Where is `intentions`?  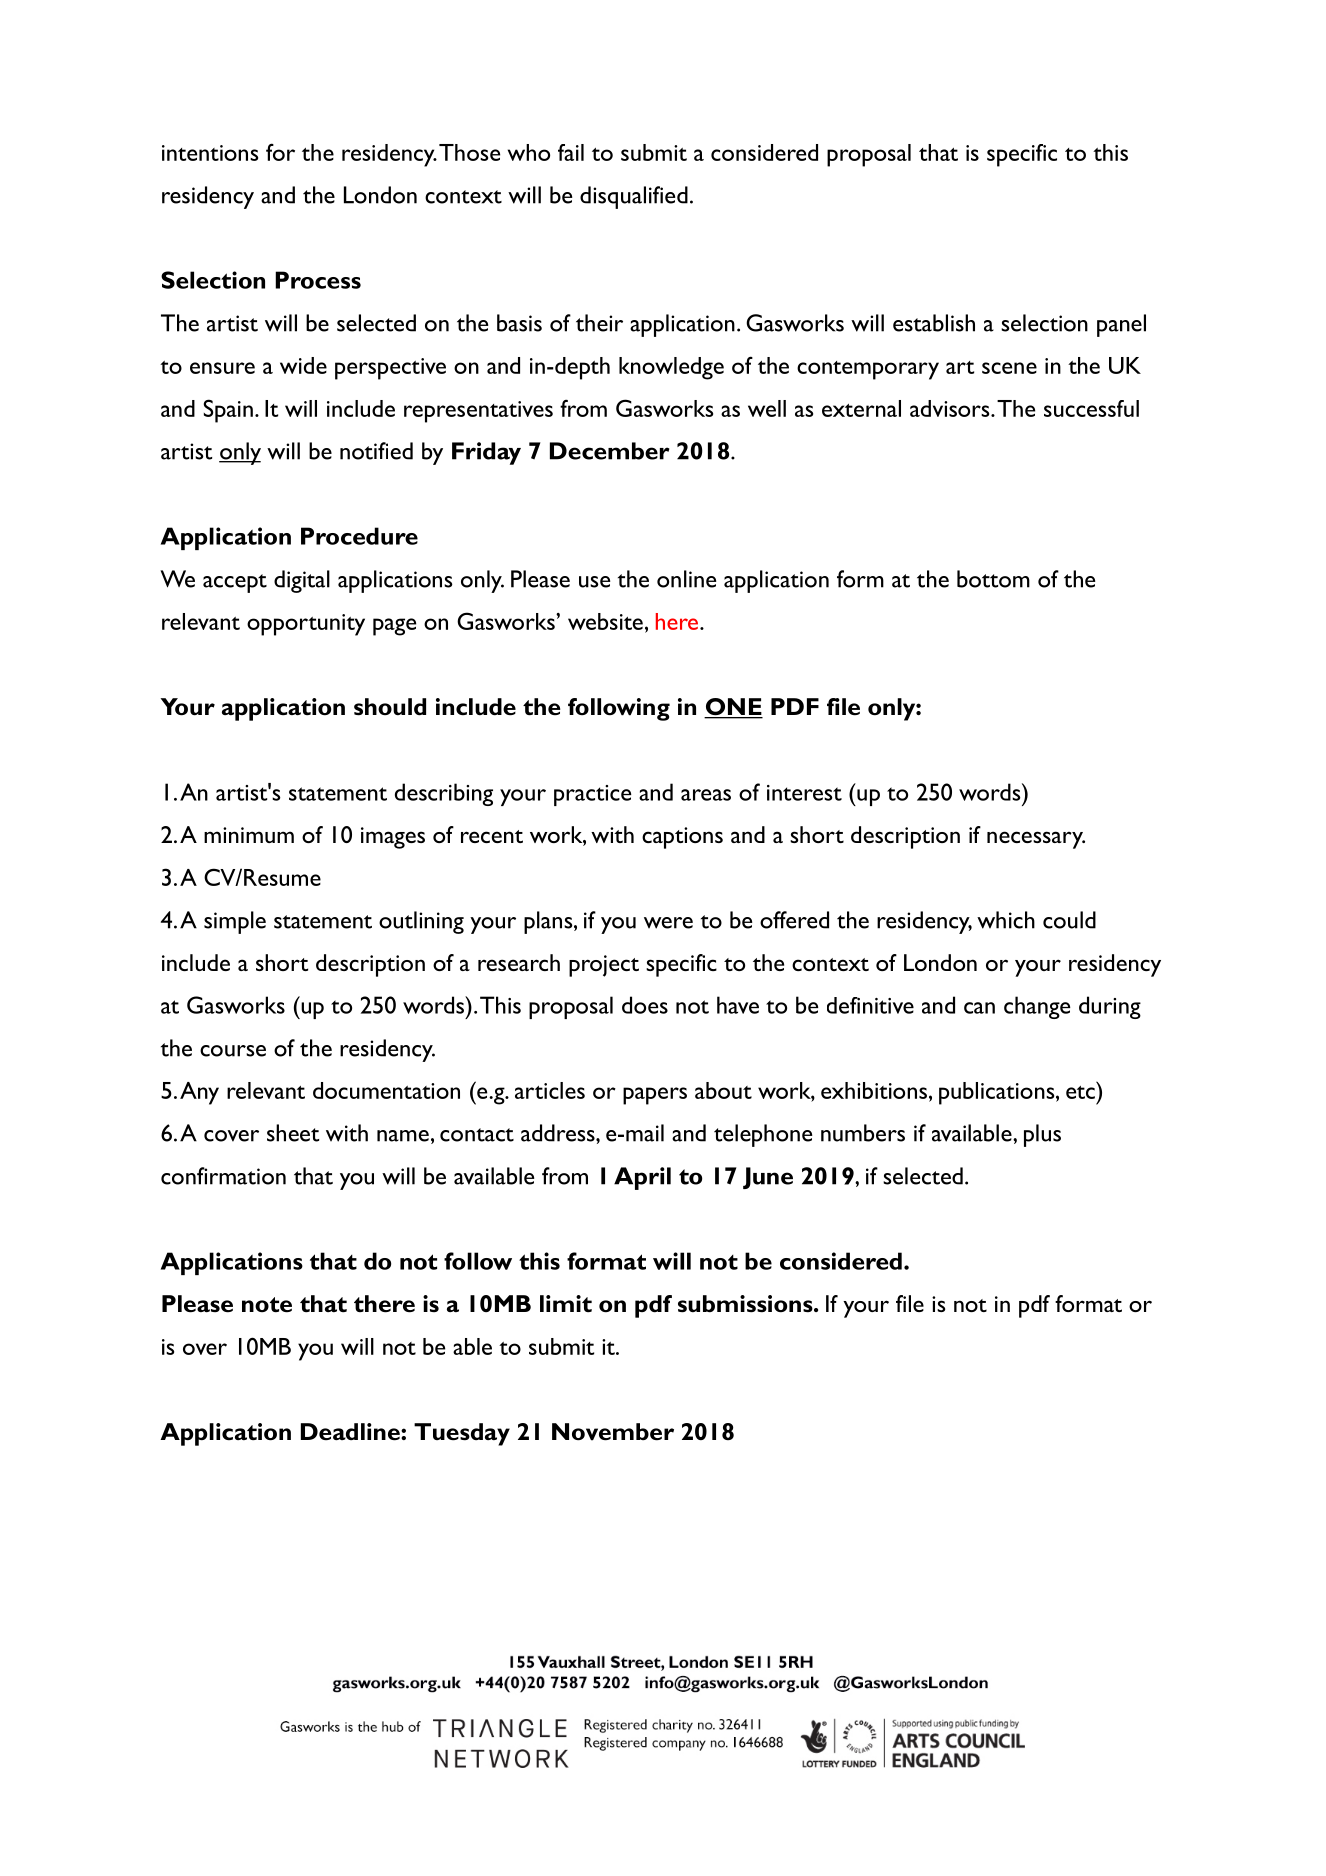
intentions is located at coordinates (210, 153).
